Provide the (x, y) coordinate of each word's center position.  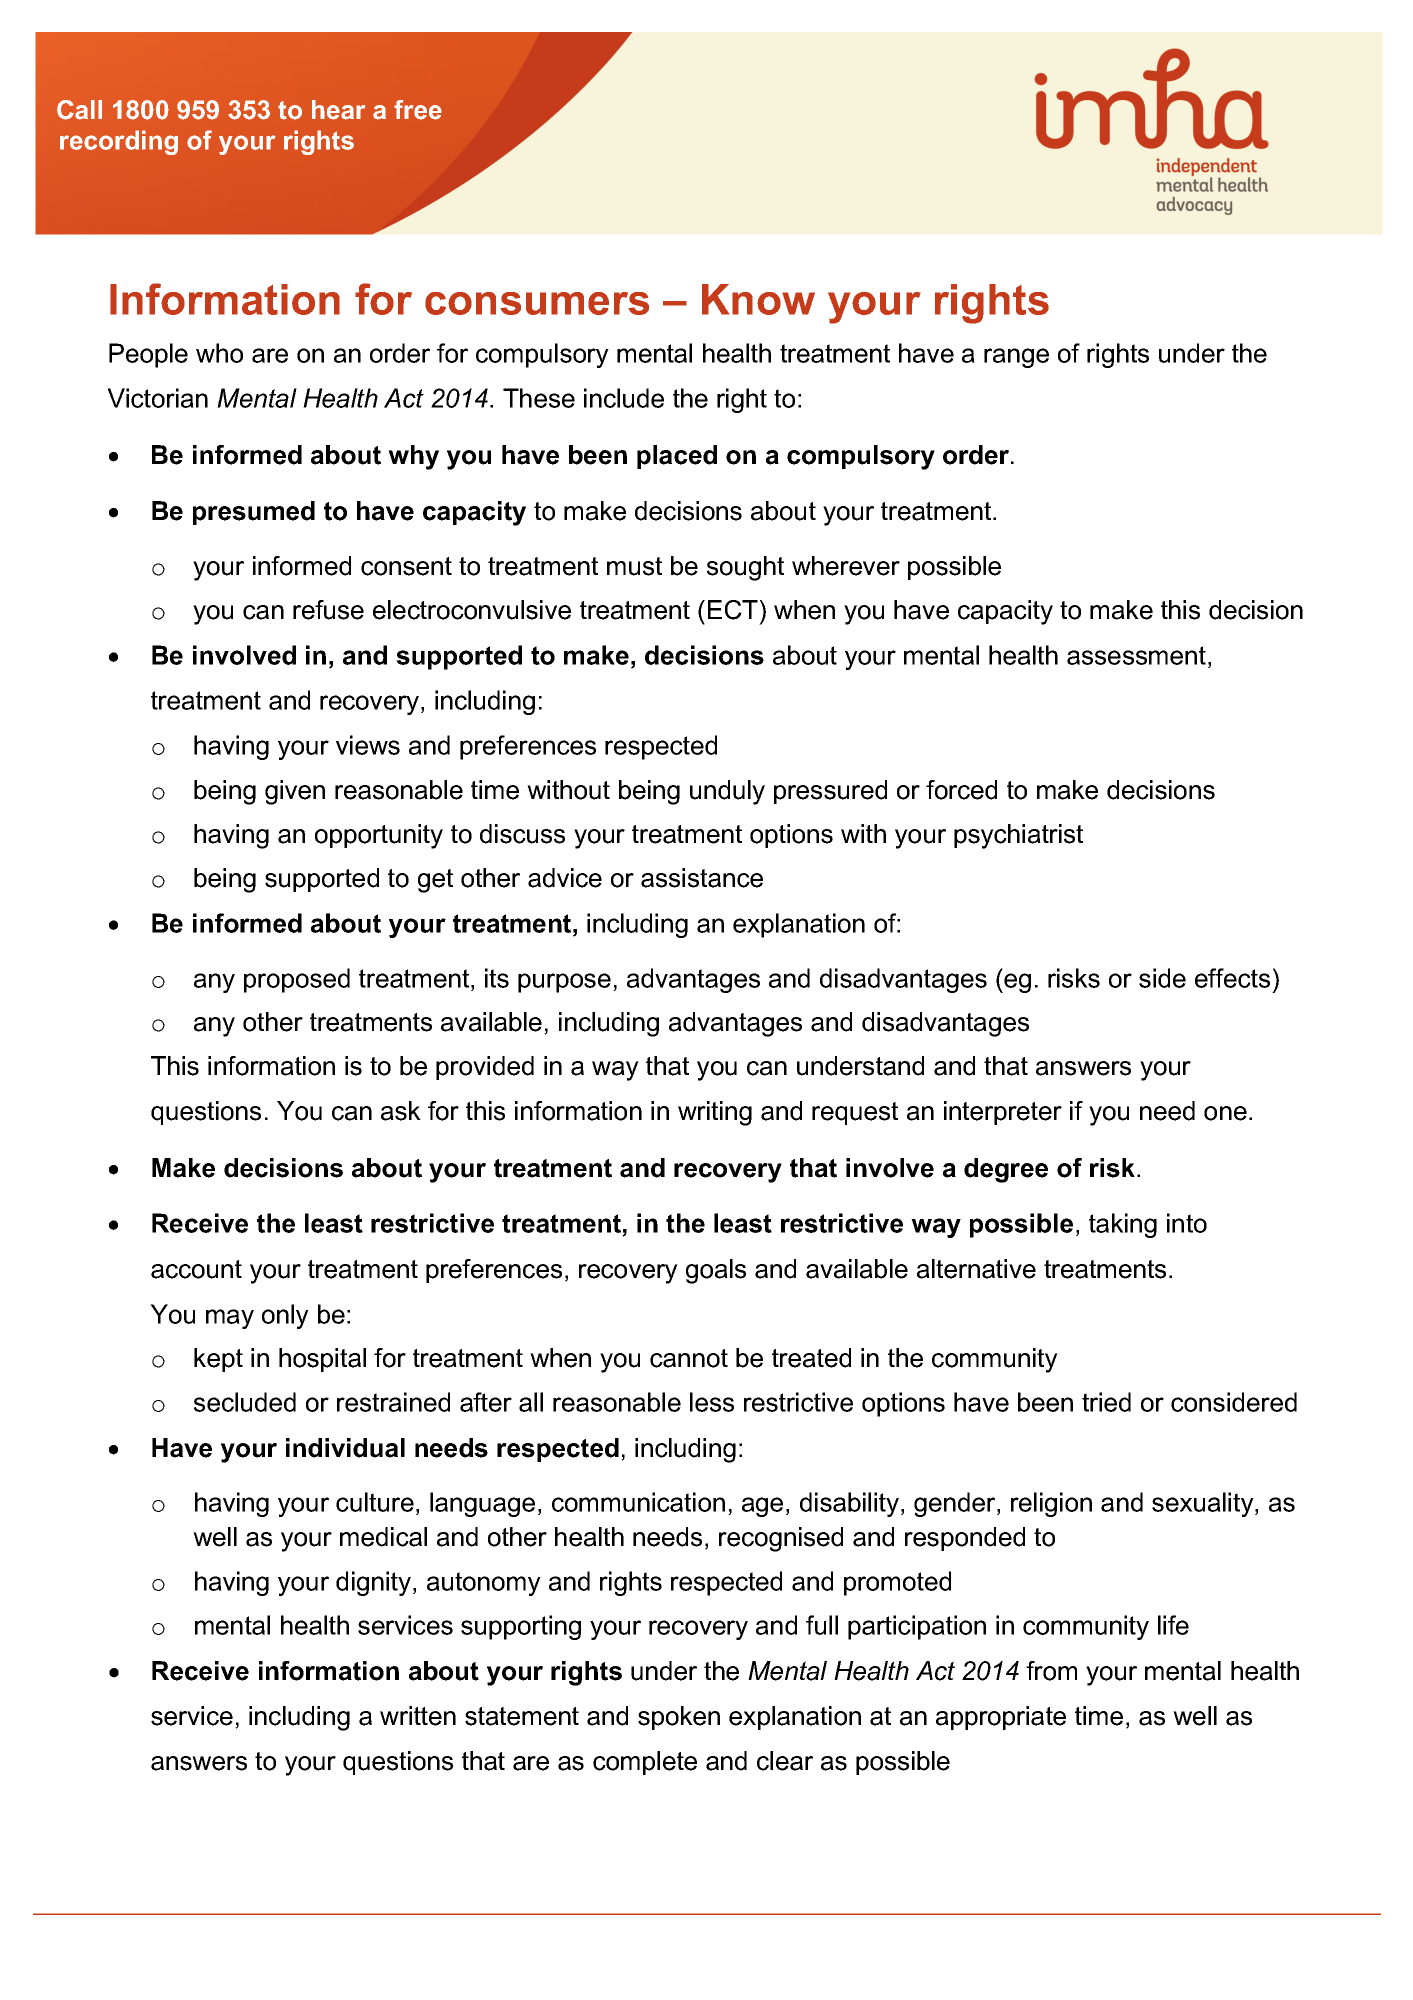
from (1051, 1671)
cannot (689, 1358)
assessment (1136, 655)
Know (758, 299)
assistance (702, 878)
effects (1232, 978)
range (1016, 358)
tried (1106, 1402)
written (418, 1716)
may (230, 1319)
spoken (679, 1718)
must (634, 566)
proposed (297, 980)
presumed (254, 513)
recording (119, 142)
